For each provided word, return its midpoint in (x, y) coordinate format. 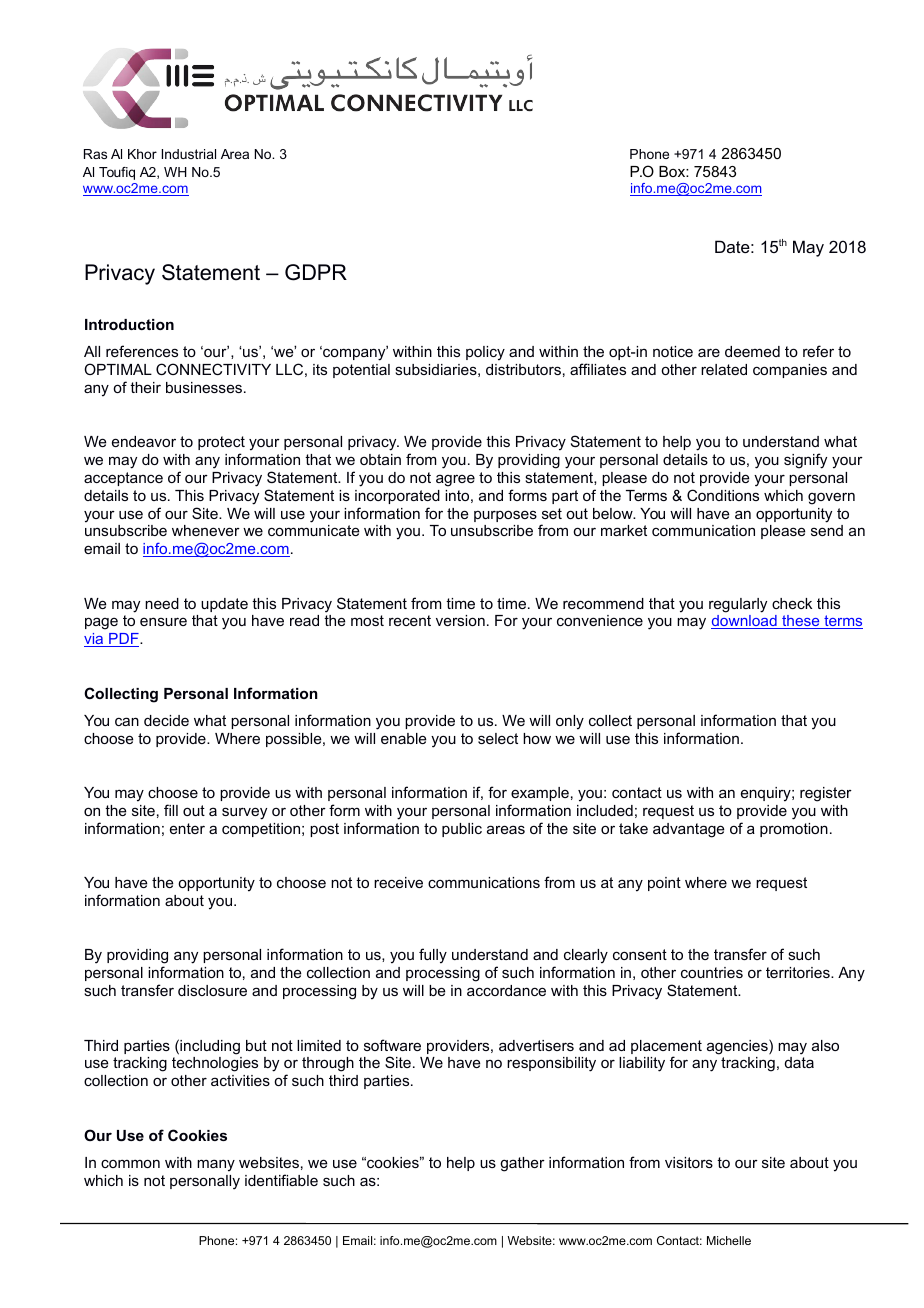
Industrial (189, 154)
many (216, 1165)
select (498, 738)
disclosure (212, 990)
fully (433, 956)
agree (455, 480)
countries (712, 972)
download (745, 622)
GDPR (316, 272)
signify (805, 461)
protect (221, 443)
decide (166, 720)
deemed (752, 351)
